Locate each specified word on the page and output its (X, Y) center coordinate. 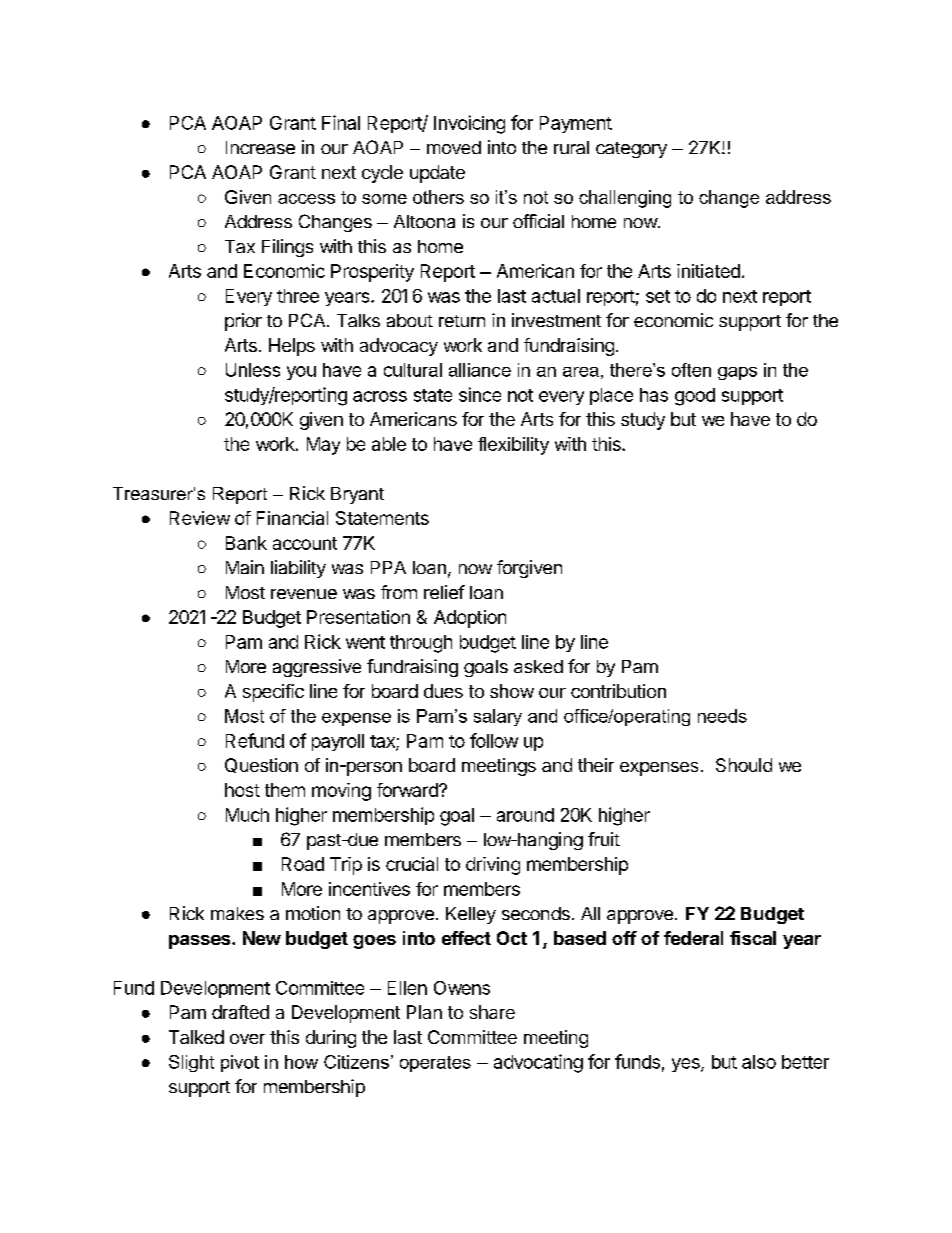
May (323, 446)
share (492, 1012)
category (631, 150)
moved (454, 147)
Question (261, 765)
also (759, 1062)
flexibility (513, 446)
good (695, 397)
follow (494, 740)
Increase (260, 147)
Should (744, 765)
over (247, 1039)
